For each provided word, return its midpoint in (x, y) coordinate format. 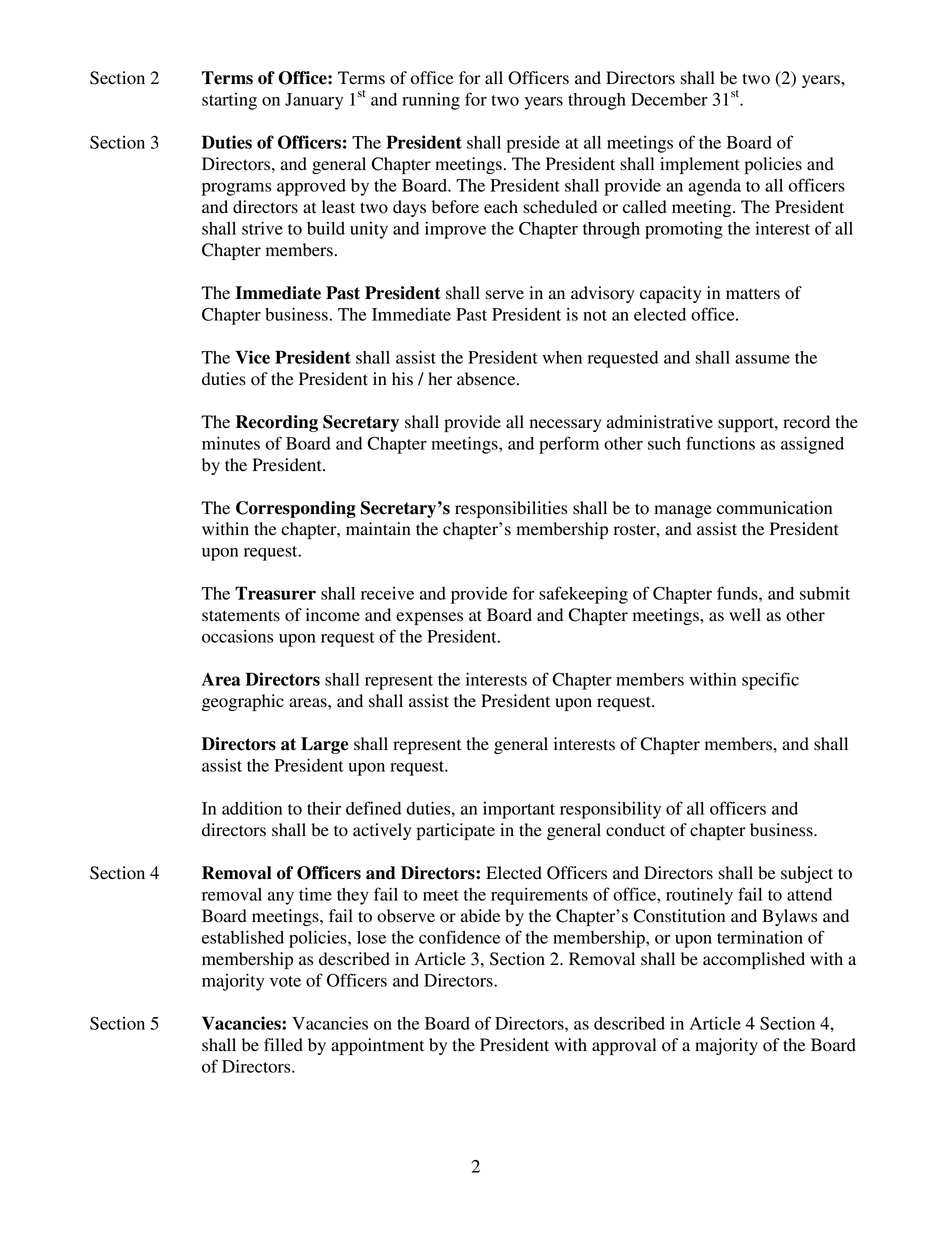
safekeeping (583, 595)
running (431, 101)
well (745, 615)
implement (700, 165)
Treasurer (275, 593)
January (314, 101)
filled (283, 1045)
